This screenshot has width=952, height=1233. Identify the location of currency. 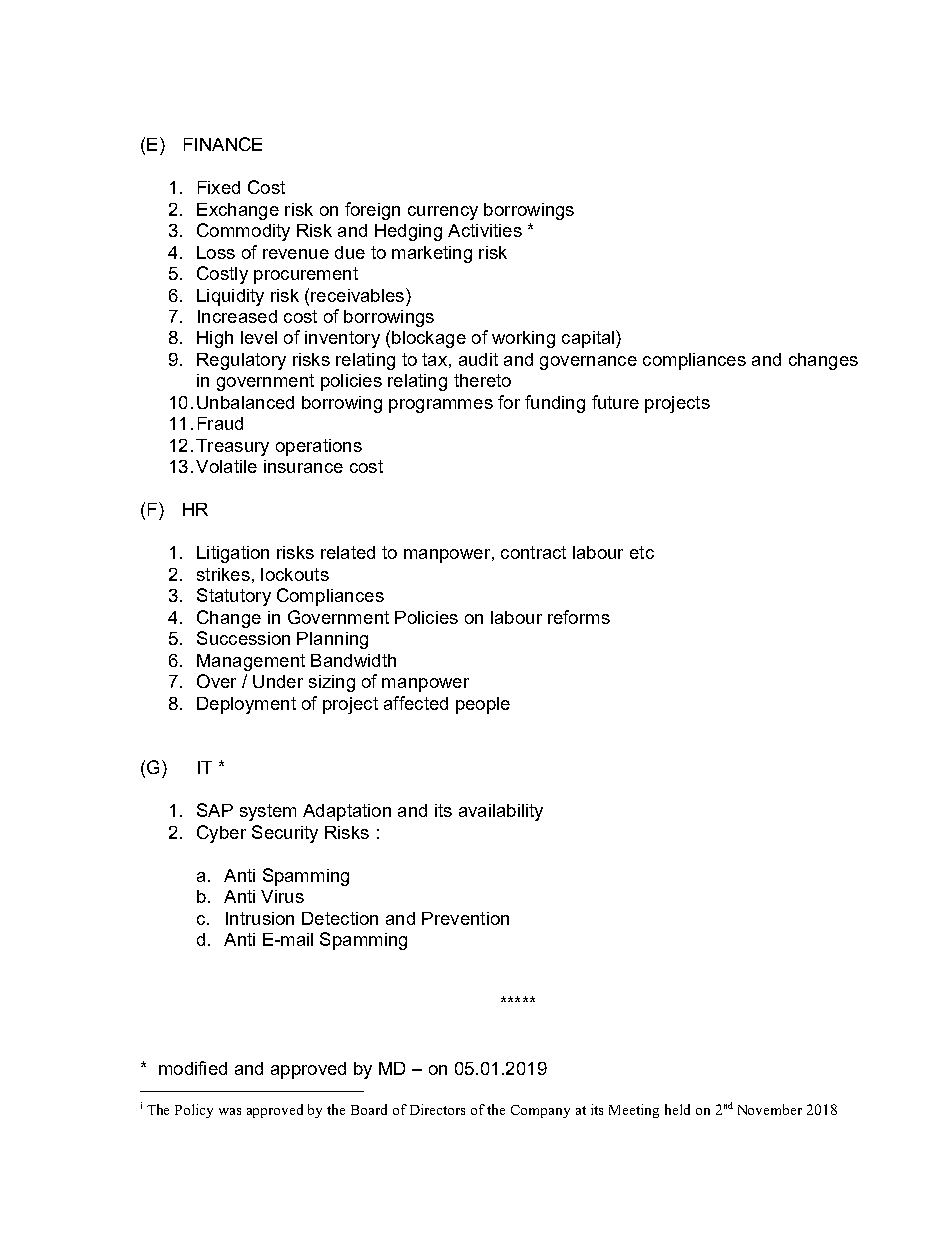
(443, 213).
